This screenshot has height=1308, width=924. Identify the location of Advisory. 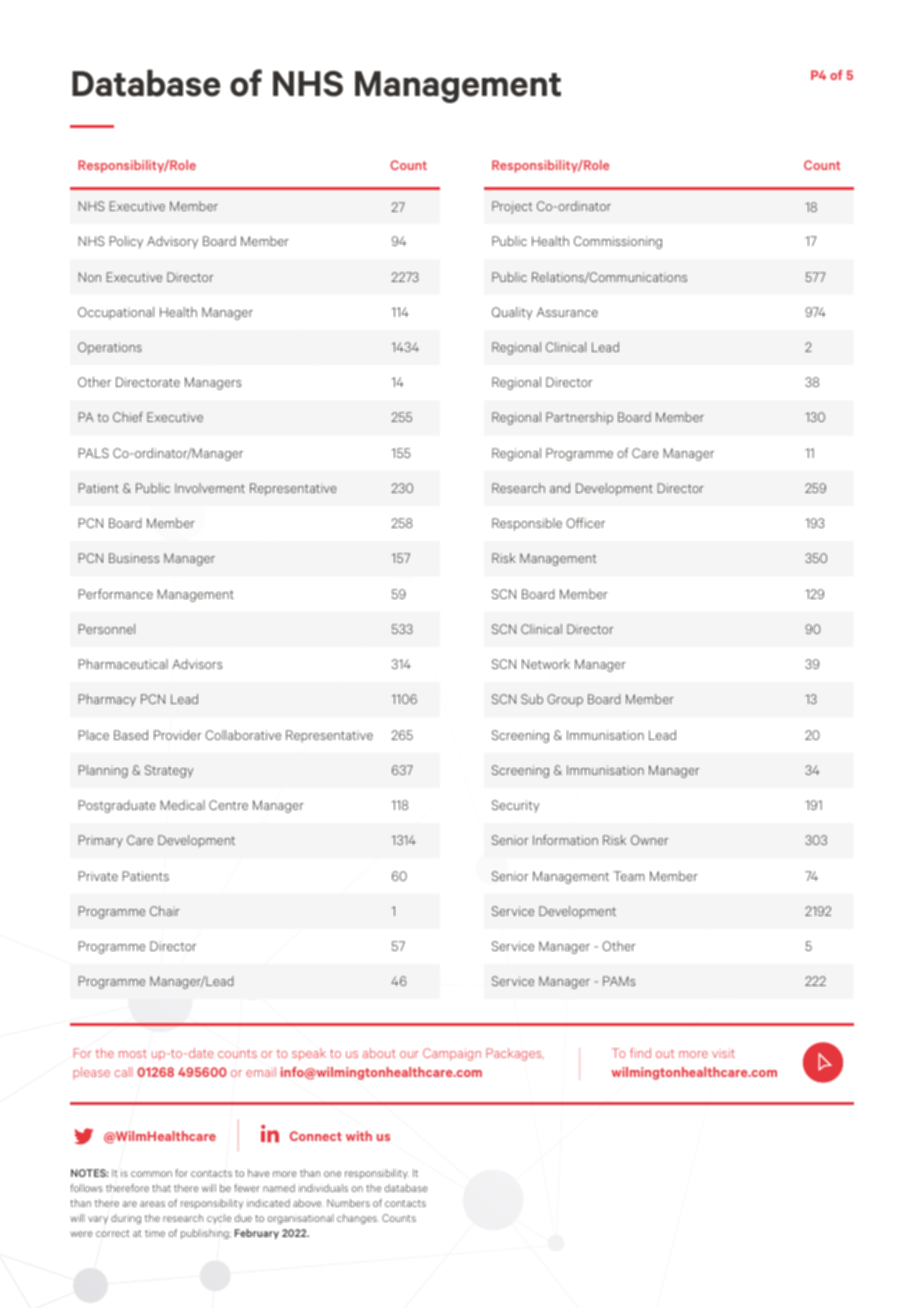
(172, 242).
